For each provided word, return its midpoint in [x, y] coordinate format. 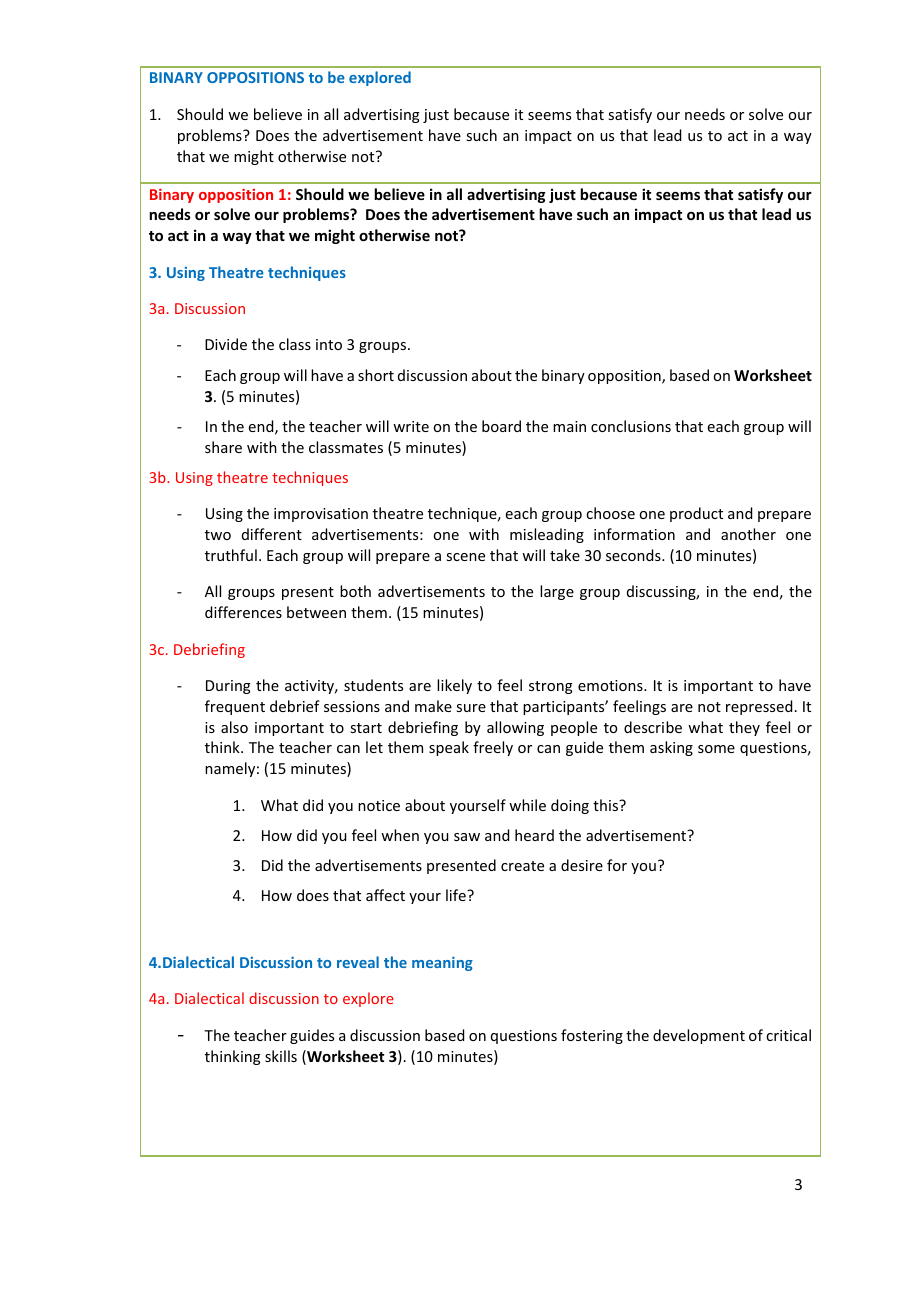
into [329, 344]
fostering [592, 1036]
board [501, 426]
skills [281, 1056]
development [699, 1036]
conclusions [631, 426]
